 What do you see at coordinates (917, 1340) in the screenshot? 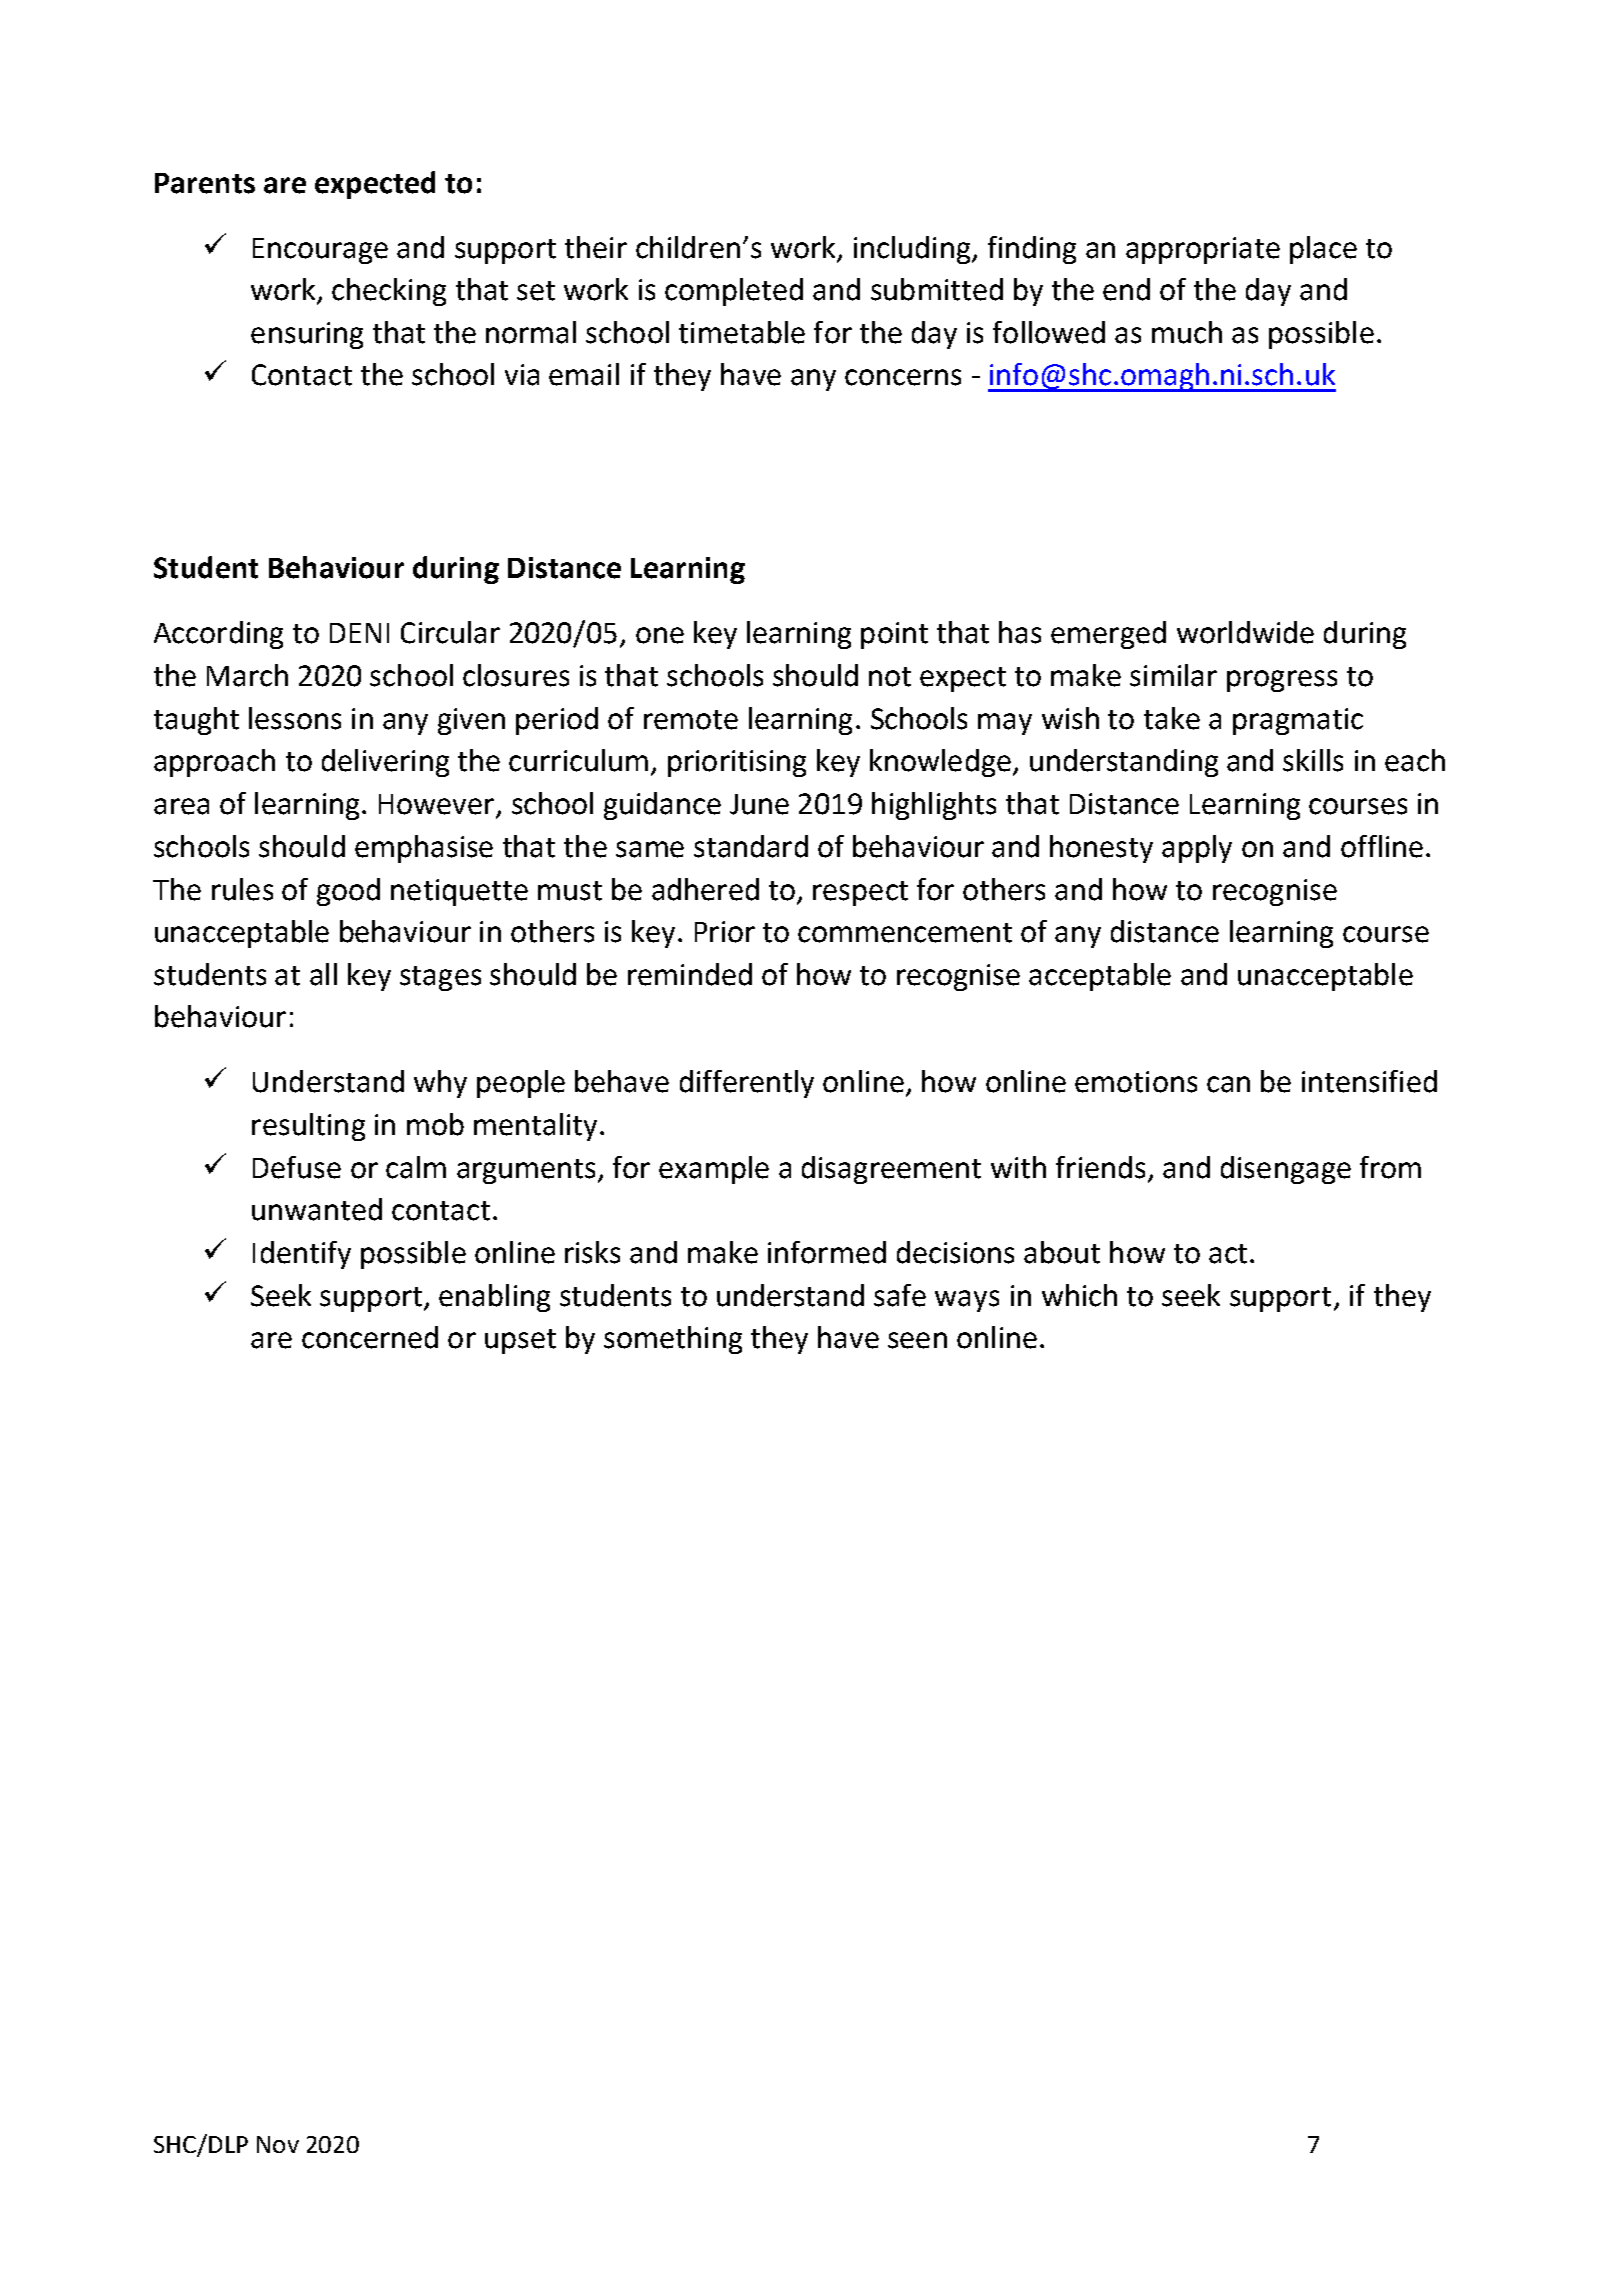
I see `seen` at bounding box center [917, 1340].
